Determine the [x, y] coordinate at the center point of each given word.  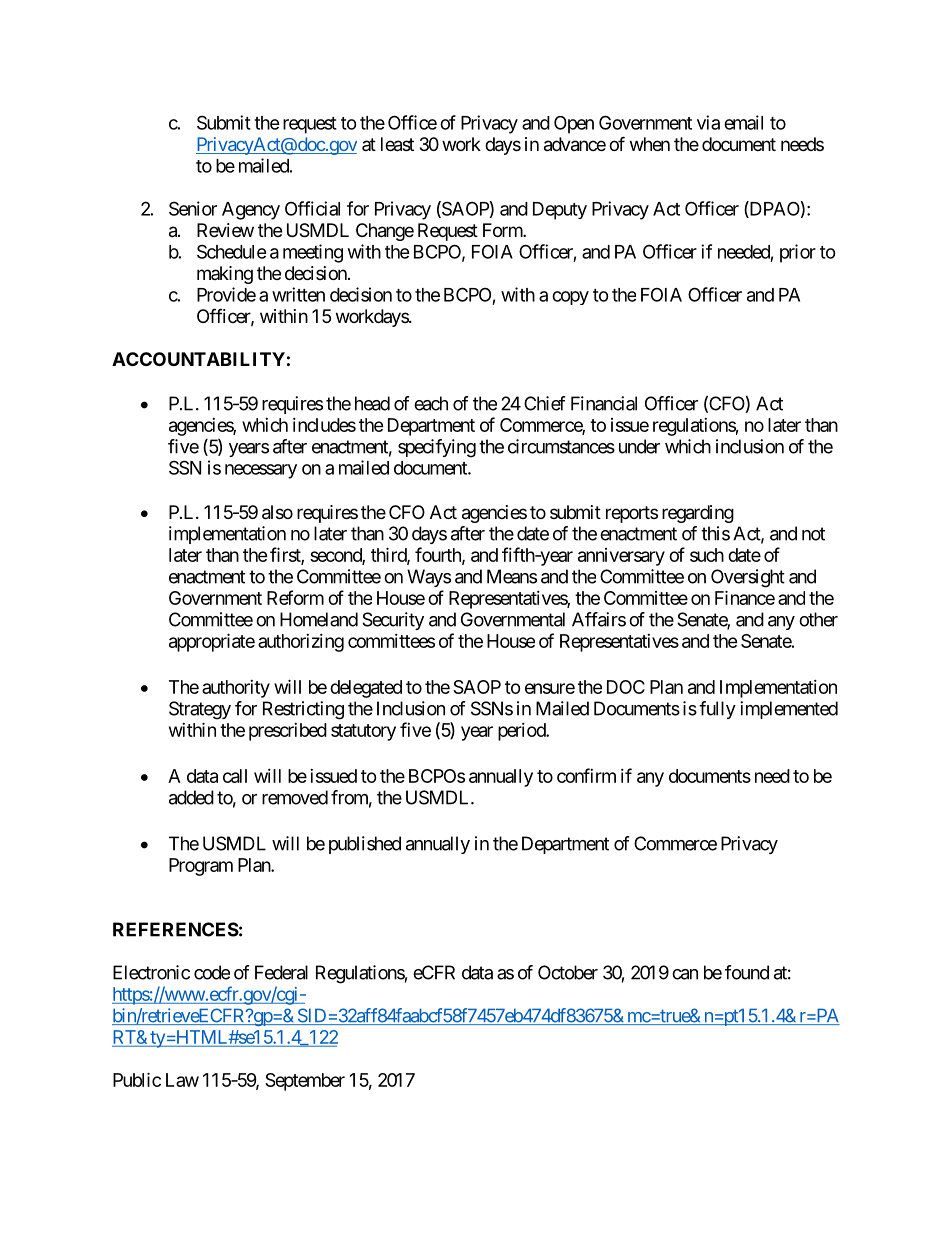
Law [182, 1080]
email [743, 122]
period [522, 732]
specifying [437, 448]
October [568, 972]
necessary [261, 471]
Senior [193, 208]
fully [717, 710]
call [235, 776]
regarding [698, 514]
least [397, 144]
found [747, 972]
